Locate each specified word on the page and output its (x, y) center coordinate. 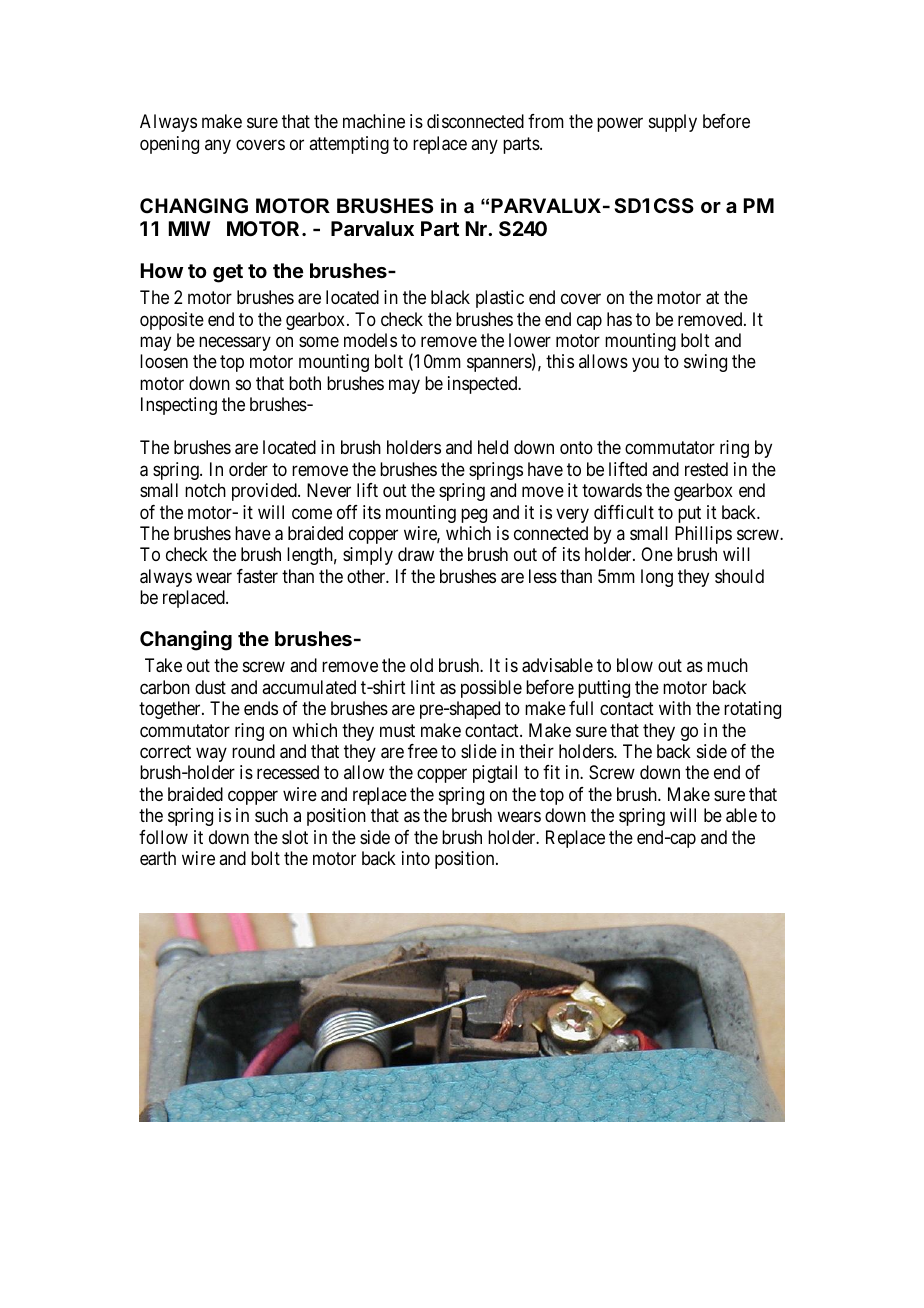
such (271, 815)
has (619, 319)
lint (423, 687)
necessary (235, 343)
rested (706, 469)
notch (205, 490)
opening (169, 145)
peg (474, 515)
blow (635, 665)
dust (210, 687)
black (450, 297)
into (416, 858)
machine (374, 121)
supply (673, 123)
